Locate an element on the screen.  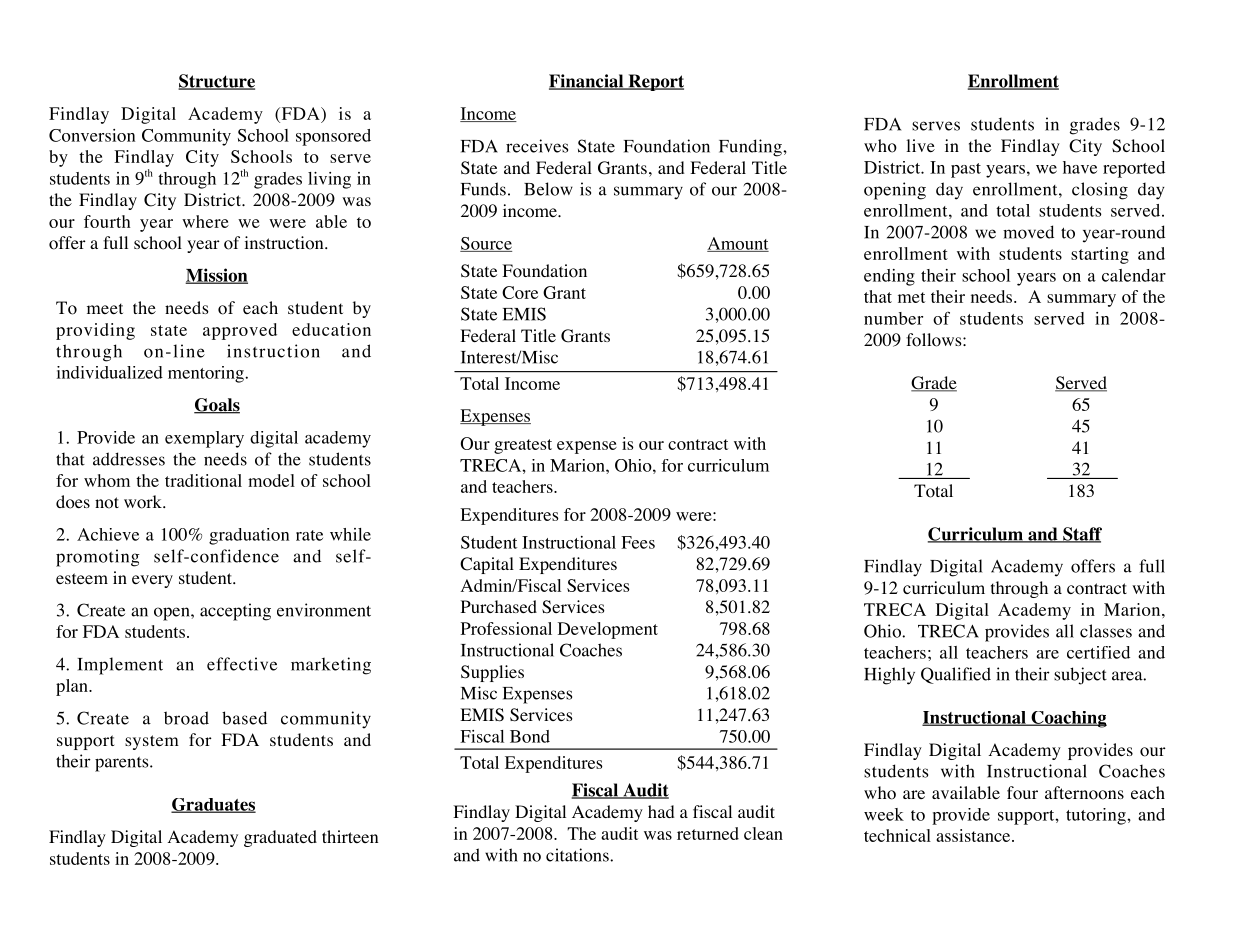
live is located at coordinates (920, 145).
